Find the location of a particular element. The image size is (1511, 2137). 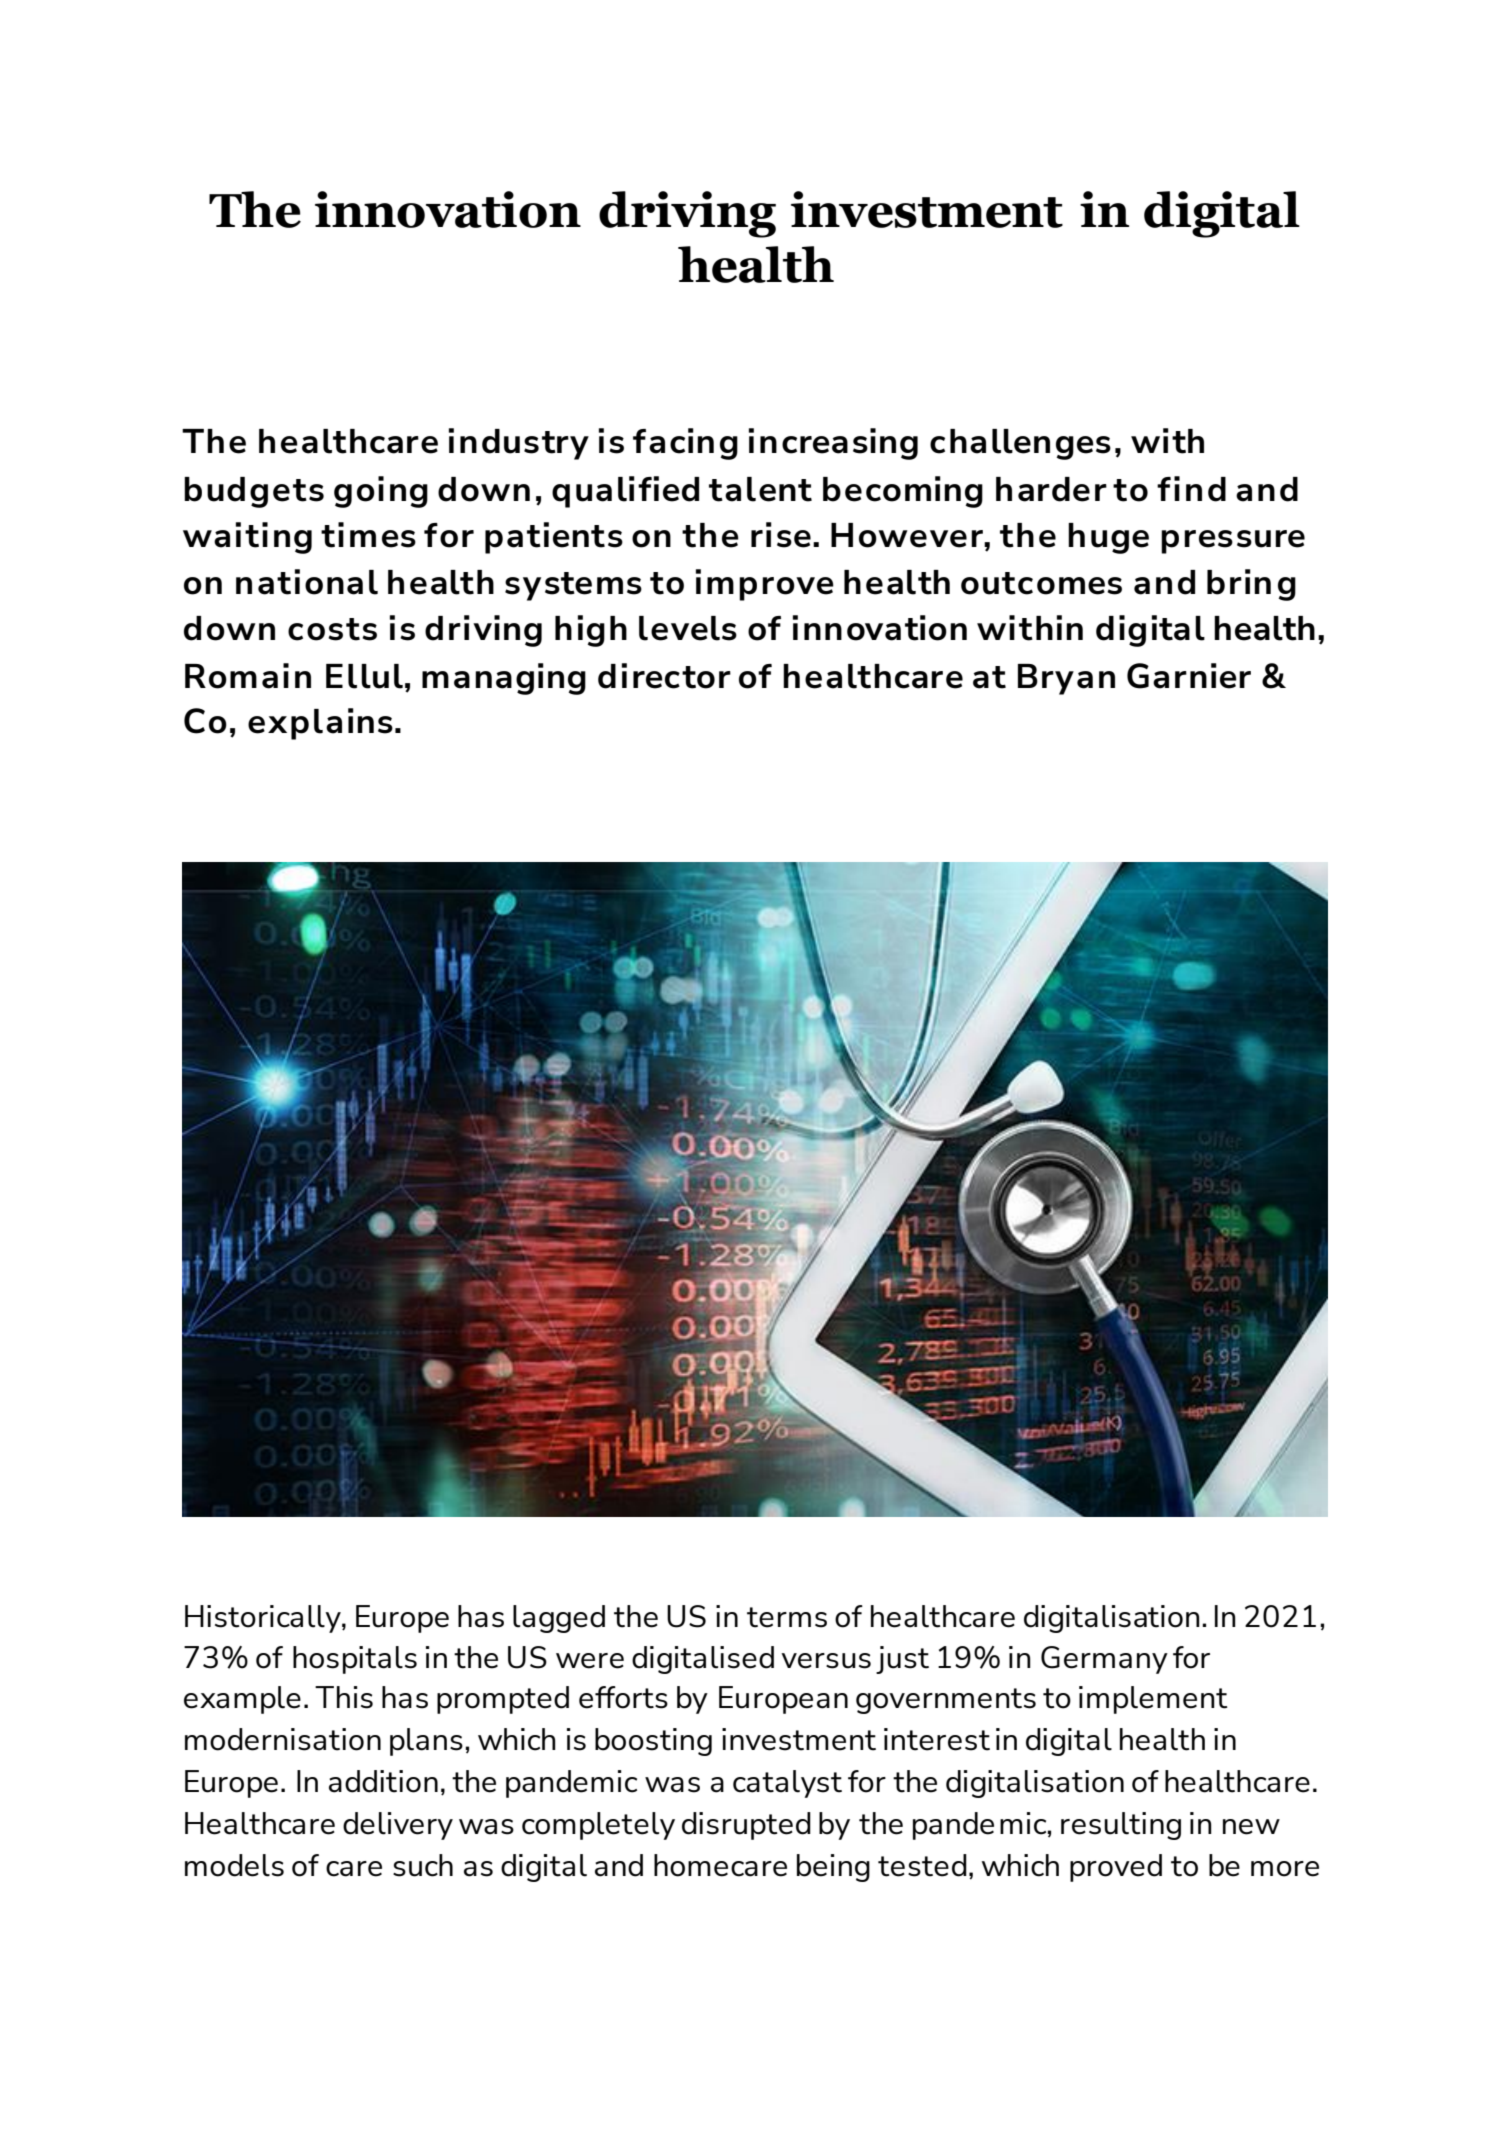

delivery is located at coordinates (398, 1826).
